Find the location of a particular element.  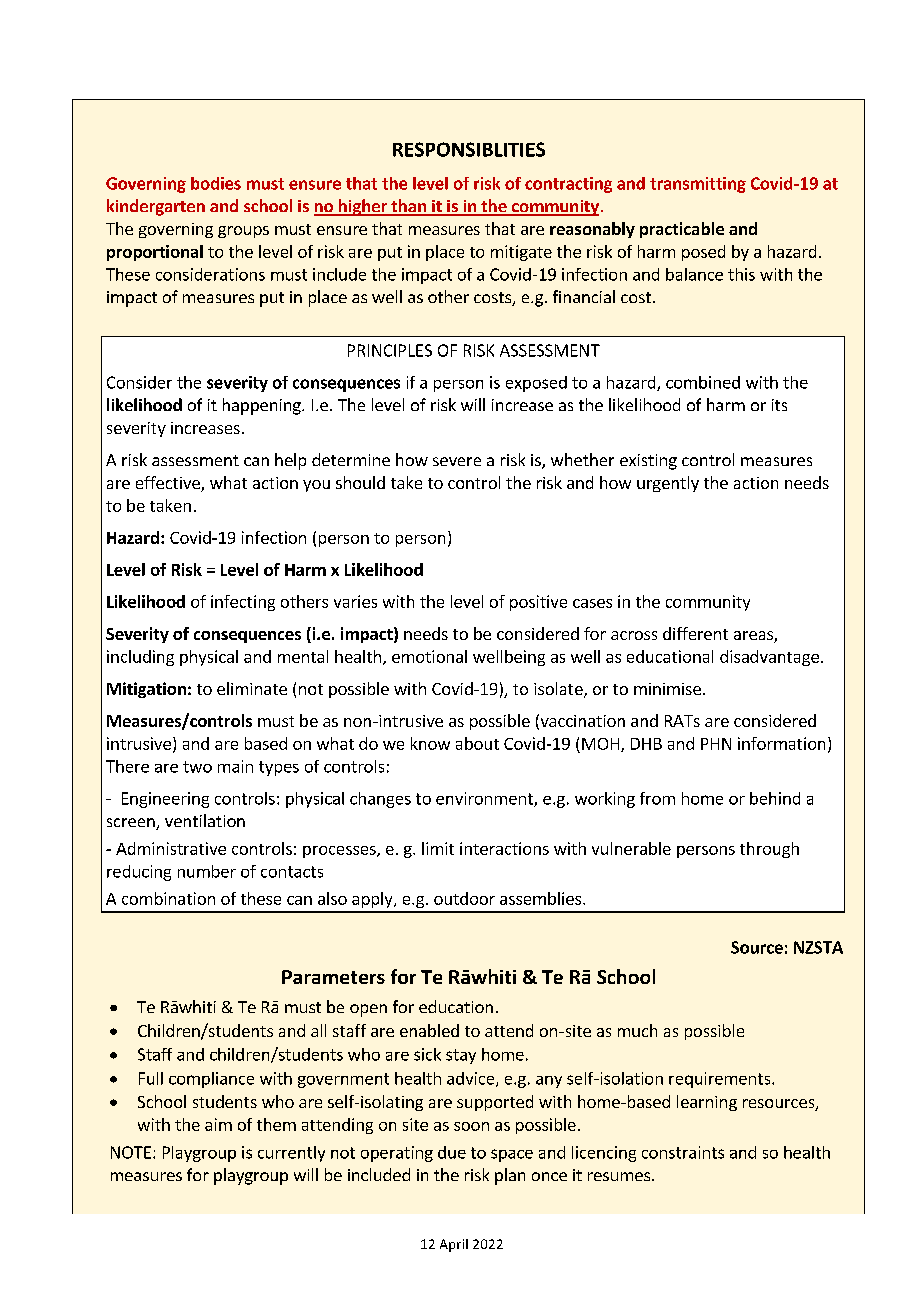

than is located at coordinates (408, 207).
